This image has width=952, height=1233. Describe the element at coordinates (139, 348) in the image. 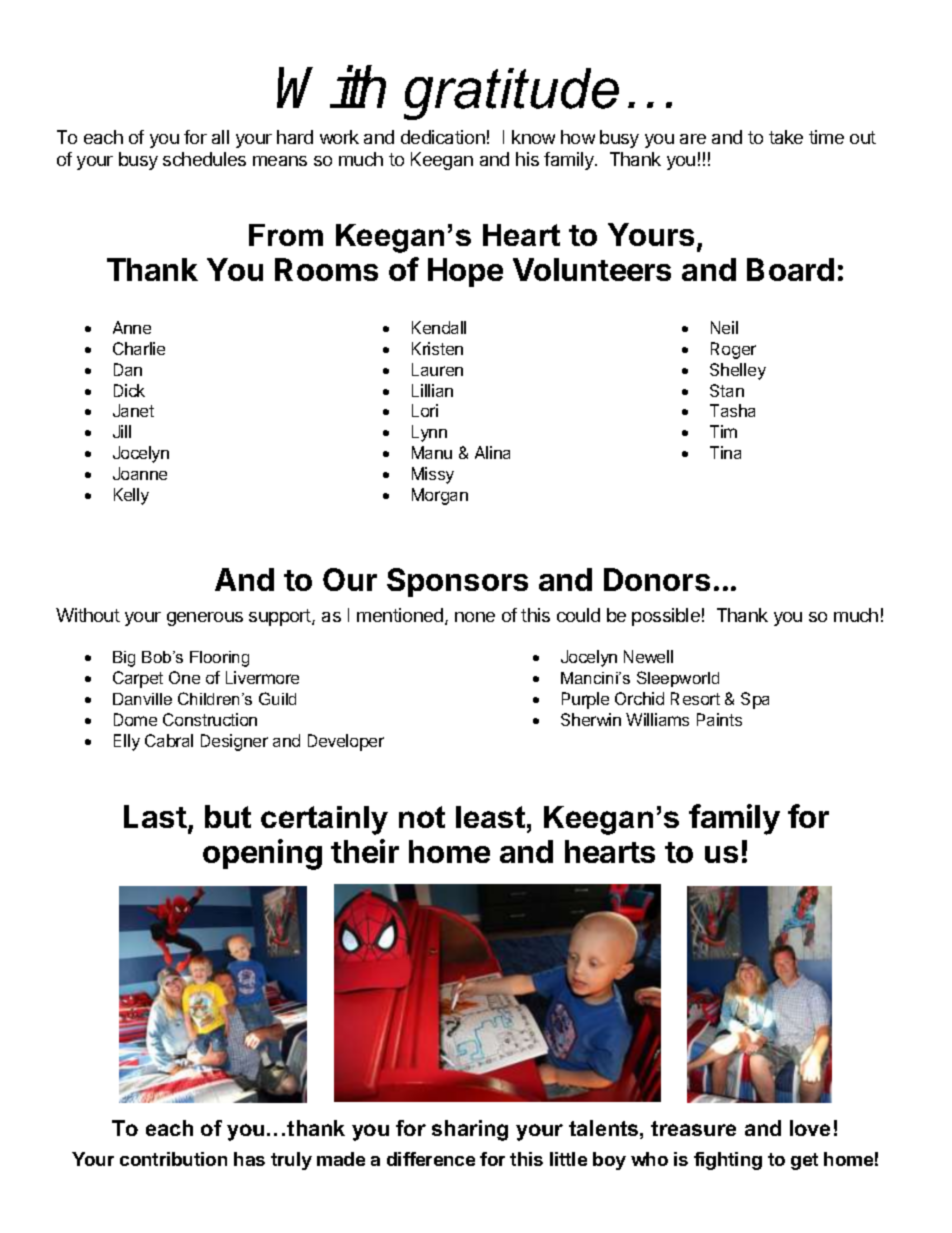

I see `Charlie` at that location.
